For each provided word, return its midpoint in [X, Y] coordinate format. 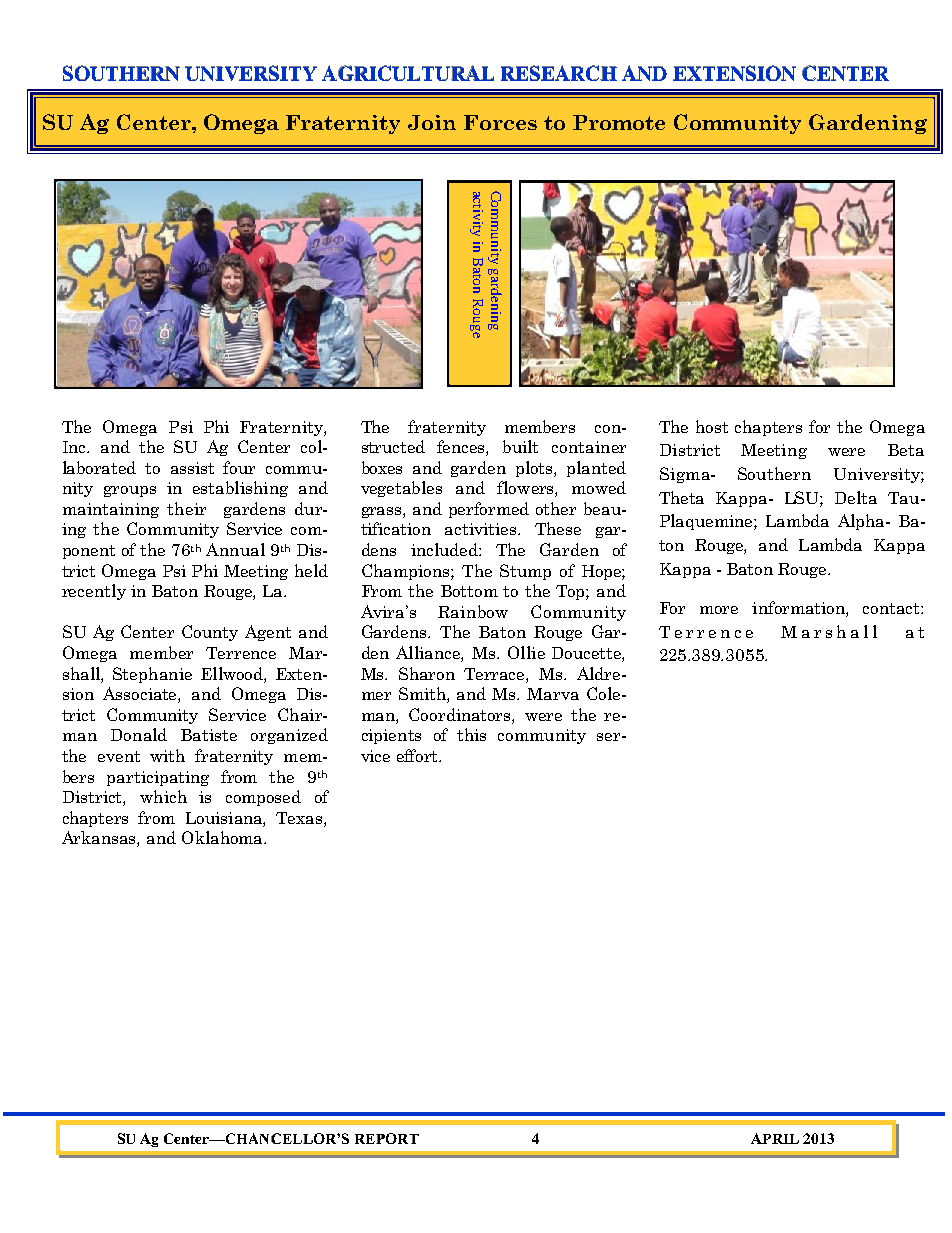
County [210, 633]
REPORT [387, 1138]
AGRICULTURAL [408, 73]
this [471, 734]
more [719, 610]
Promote [619, 122]
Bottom [469, 591]
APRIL [775, 1138]
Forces [500, 122]
